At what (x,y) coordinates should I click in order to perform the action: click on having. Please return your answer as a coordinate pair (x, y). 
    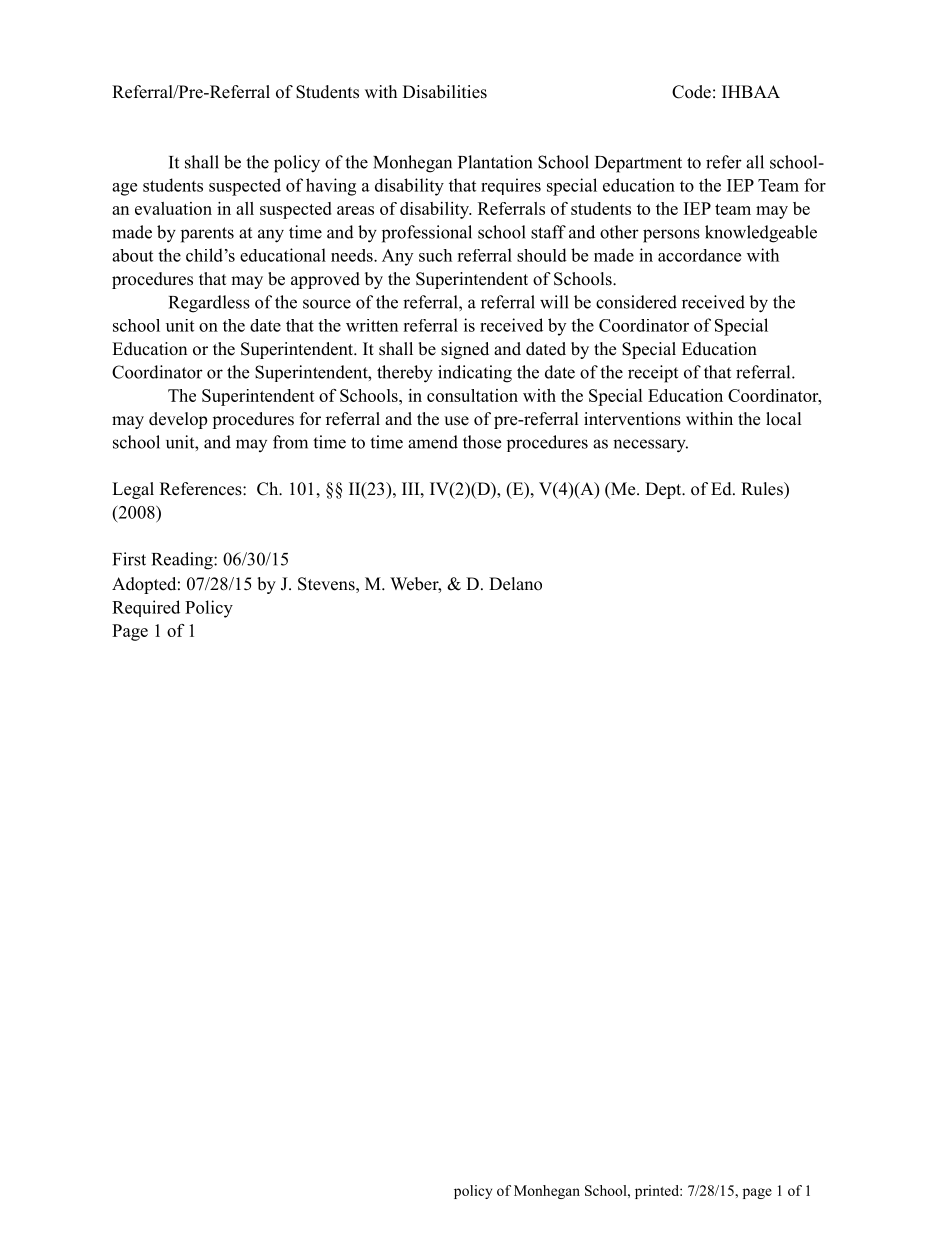
    Looking at the image, I should click on (331, 187).
